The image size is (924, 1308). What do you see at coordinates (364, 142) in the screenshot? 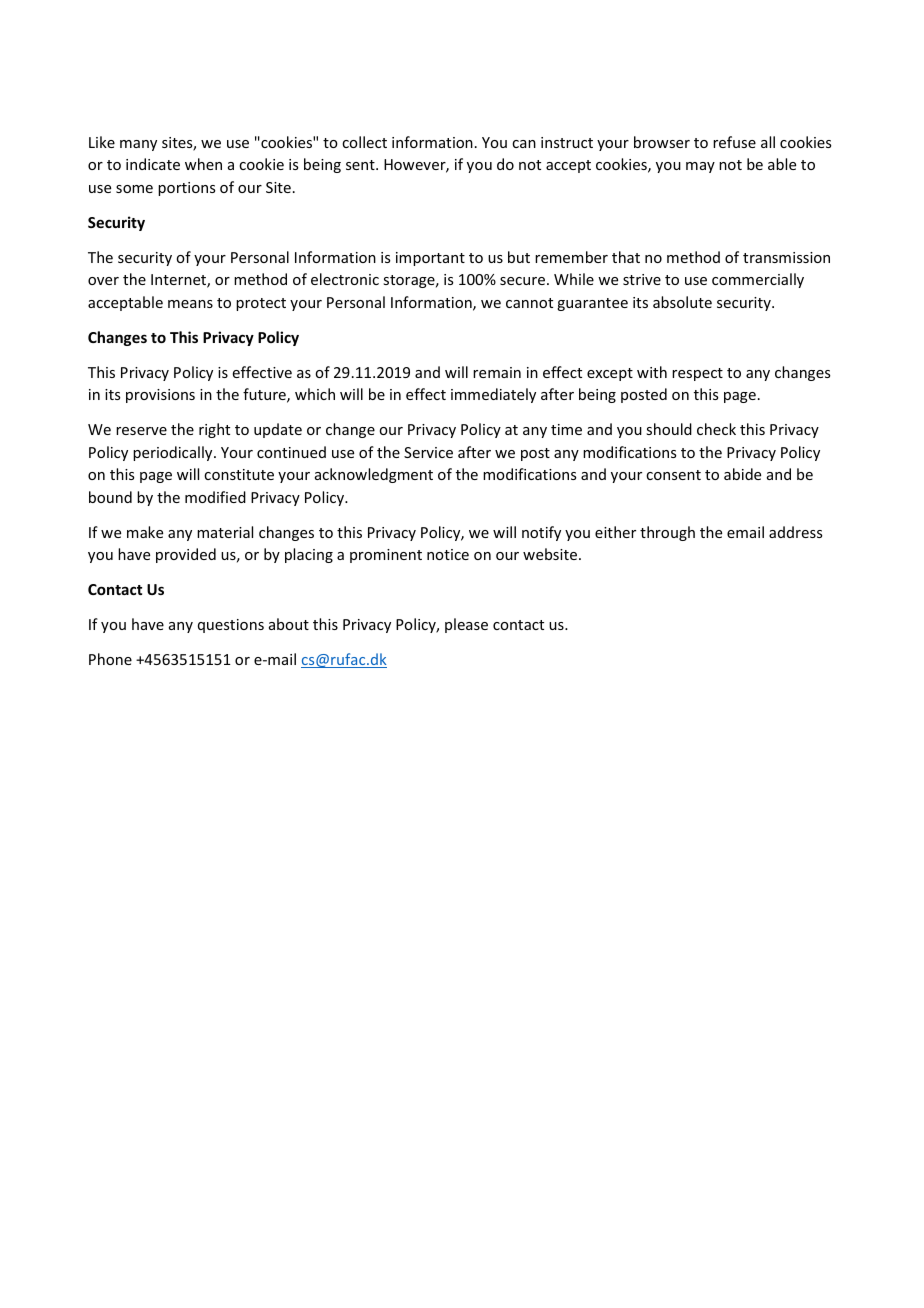
I see `collect` at bounding box center [364, 142].
